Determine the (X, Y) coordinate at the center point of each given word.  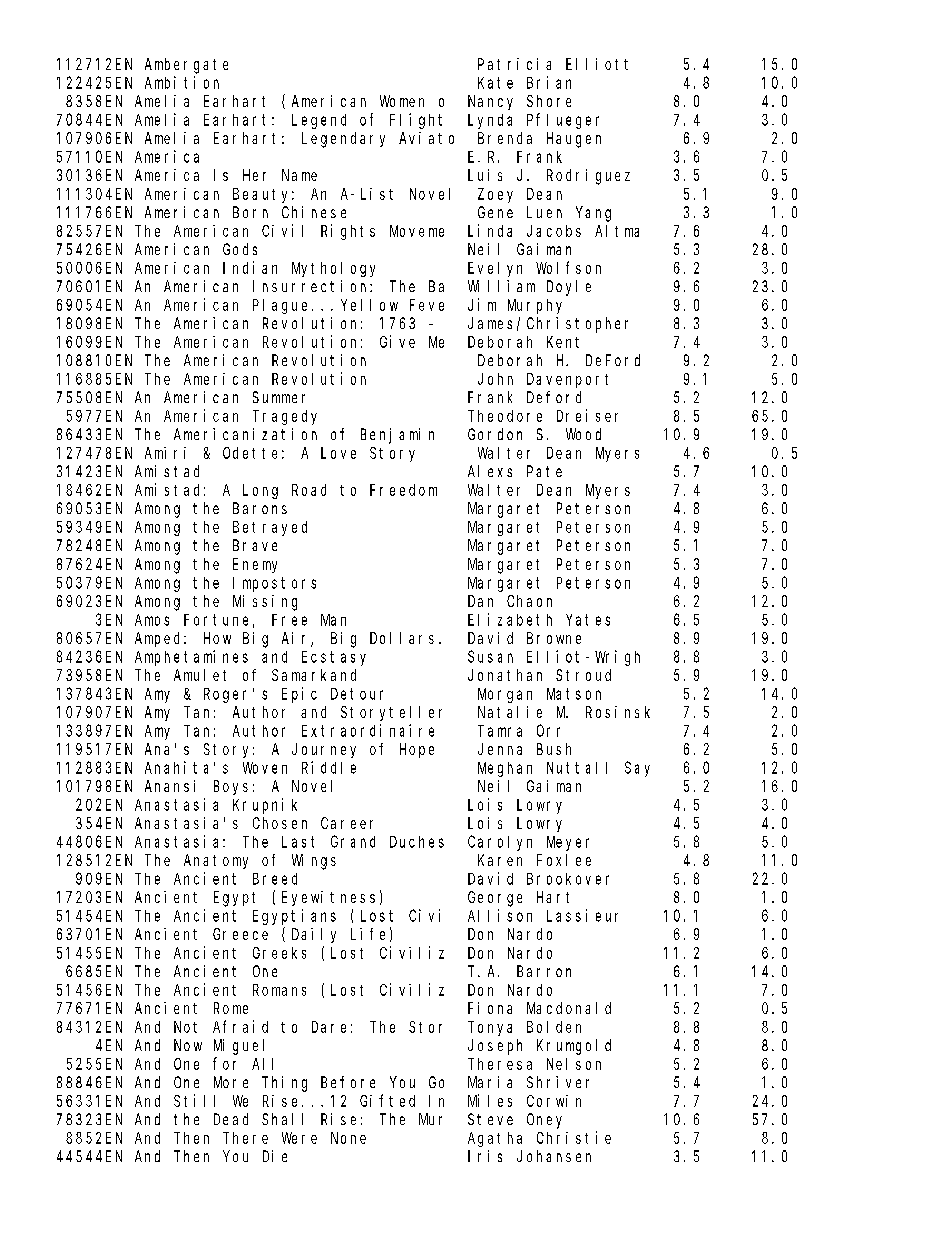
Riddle (329, 767)
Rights (348, 232)
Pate (544, 471)
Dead (231, 1119)
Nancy (490, 102)
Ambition (182, 82)
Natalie (510, 712)
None (348, 1138)
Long (260, 491)
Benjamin (397, 436)
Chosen (280, 823)
